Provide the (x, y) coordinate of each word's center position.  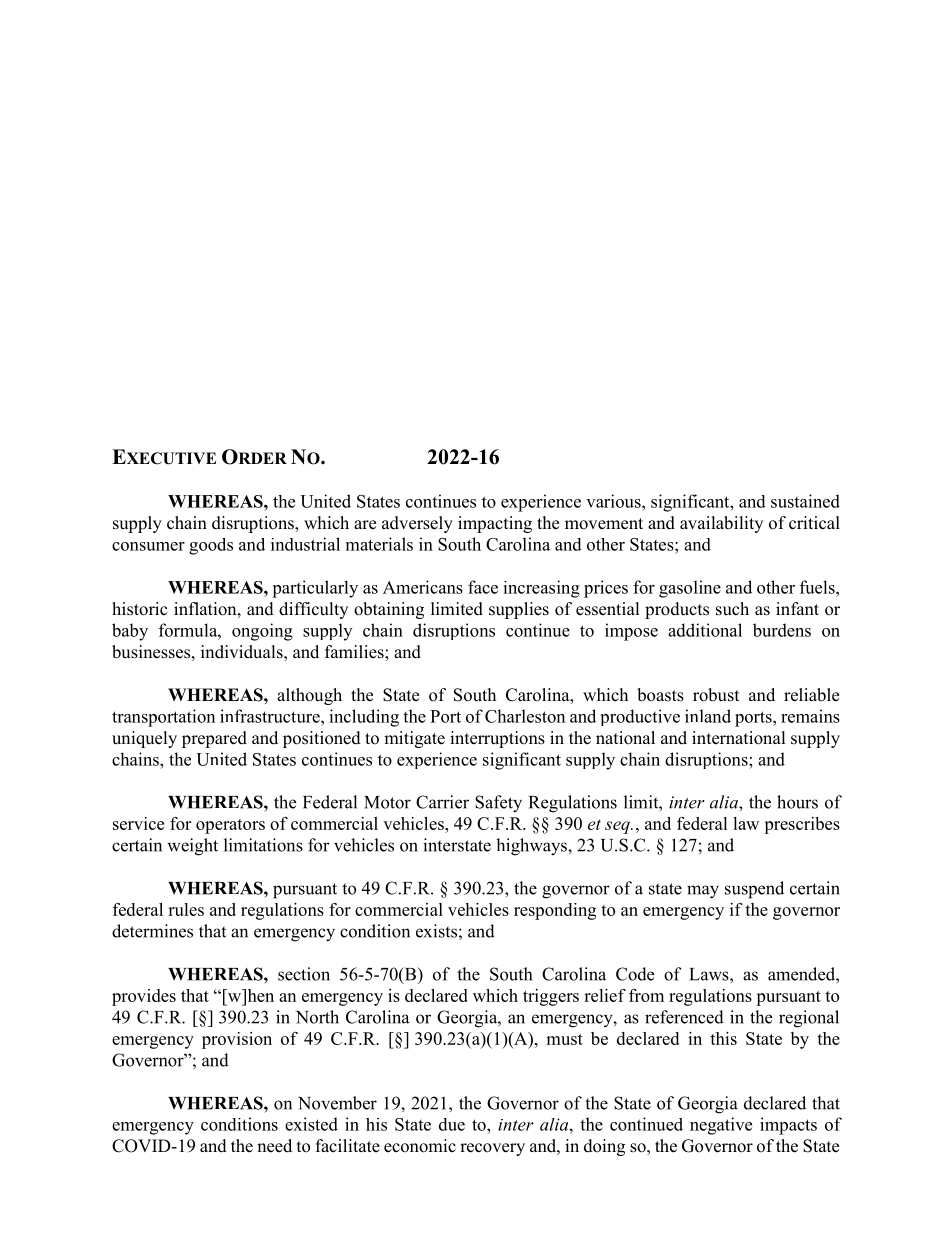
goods (211, 546)
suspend (754, 890)
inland (708, 716)
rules (186, 909)
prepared (214, 739)
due (452, 1124)
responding (555, 911)
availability (721, 524)
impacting (495, 524)
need (274, 1146)
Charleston (525, 716)
